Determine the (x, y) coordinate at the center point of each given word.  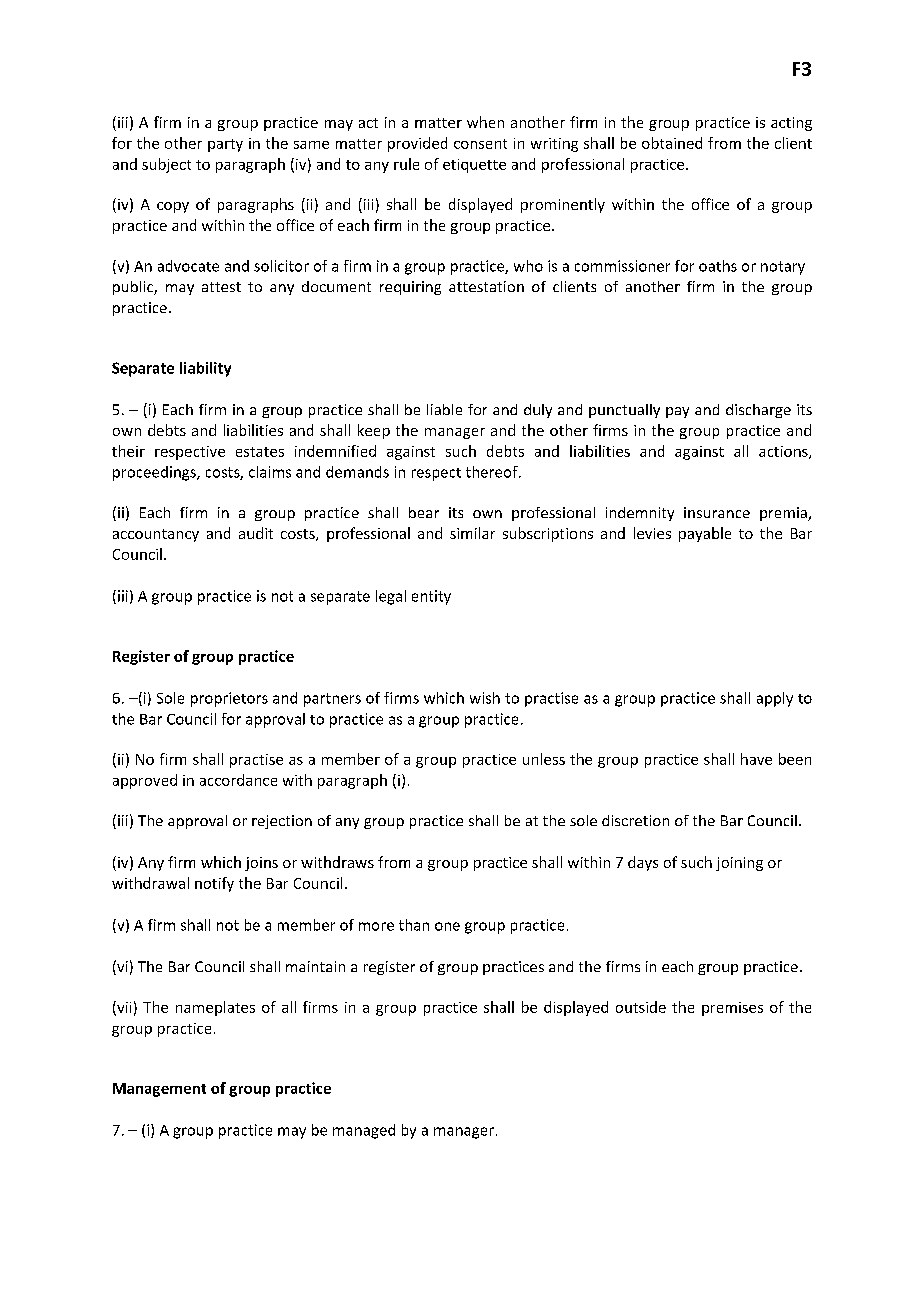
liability (205, 369)
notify (214, 884)
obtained (672, 143)
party (225, 145)
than (414, 925)
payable (705, 534)
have (756, 759)
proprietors (229, 699)
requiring (410, 288)
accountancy (156, 535)
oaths (718, 266)
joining (739, 864)
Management (159, 1090)
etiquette (474, 166)
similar (472, 533)
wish (485, 698)
